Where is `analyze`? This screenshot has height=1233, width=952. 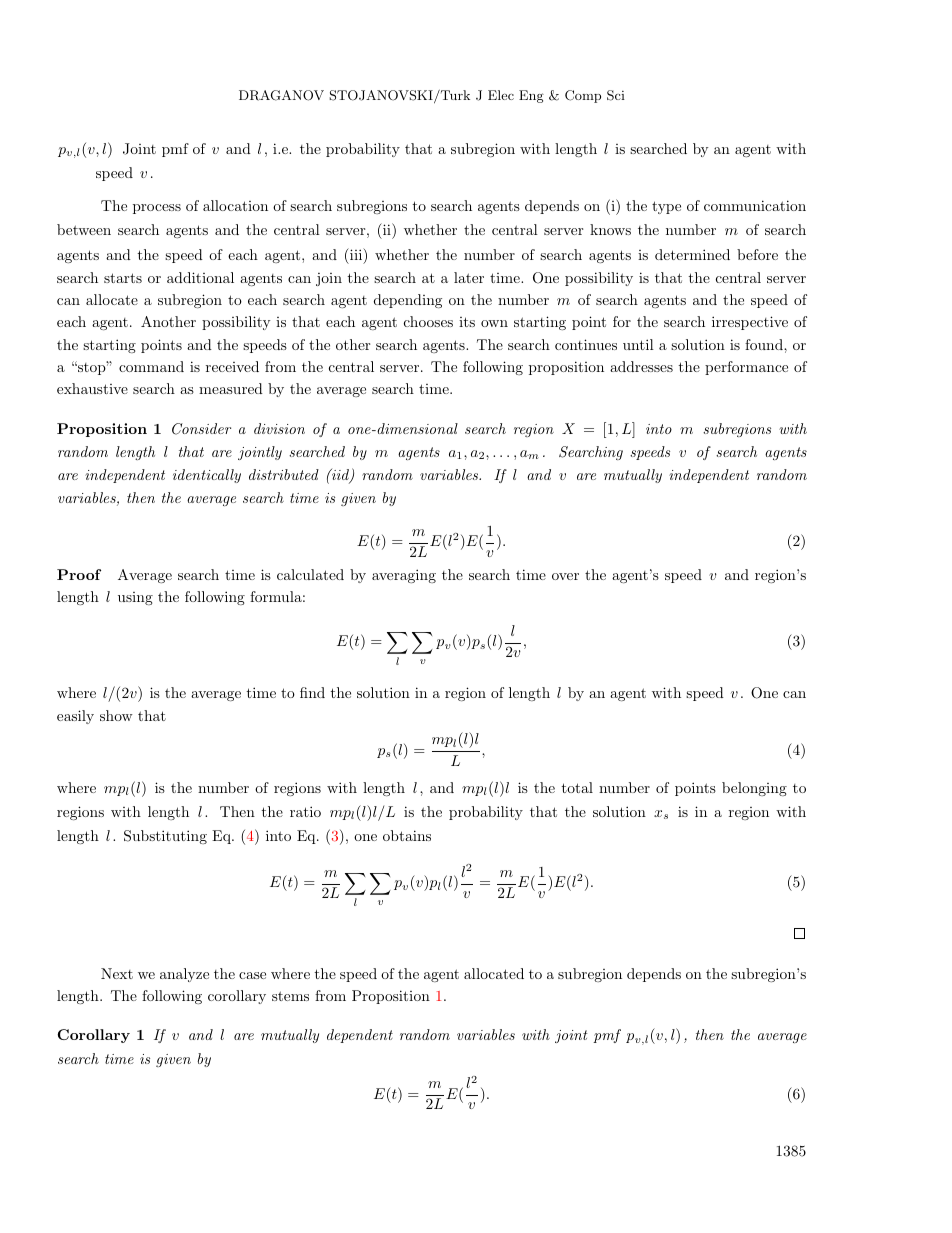
analyze is located at coordinates (184, 975).
